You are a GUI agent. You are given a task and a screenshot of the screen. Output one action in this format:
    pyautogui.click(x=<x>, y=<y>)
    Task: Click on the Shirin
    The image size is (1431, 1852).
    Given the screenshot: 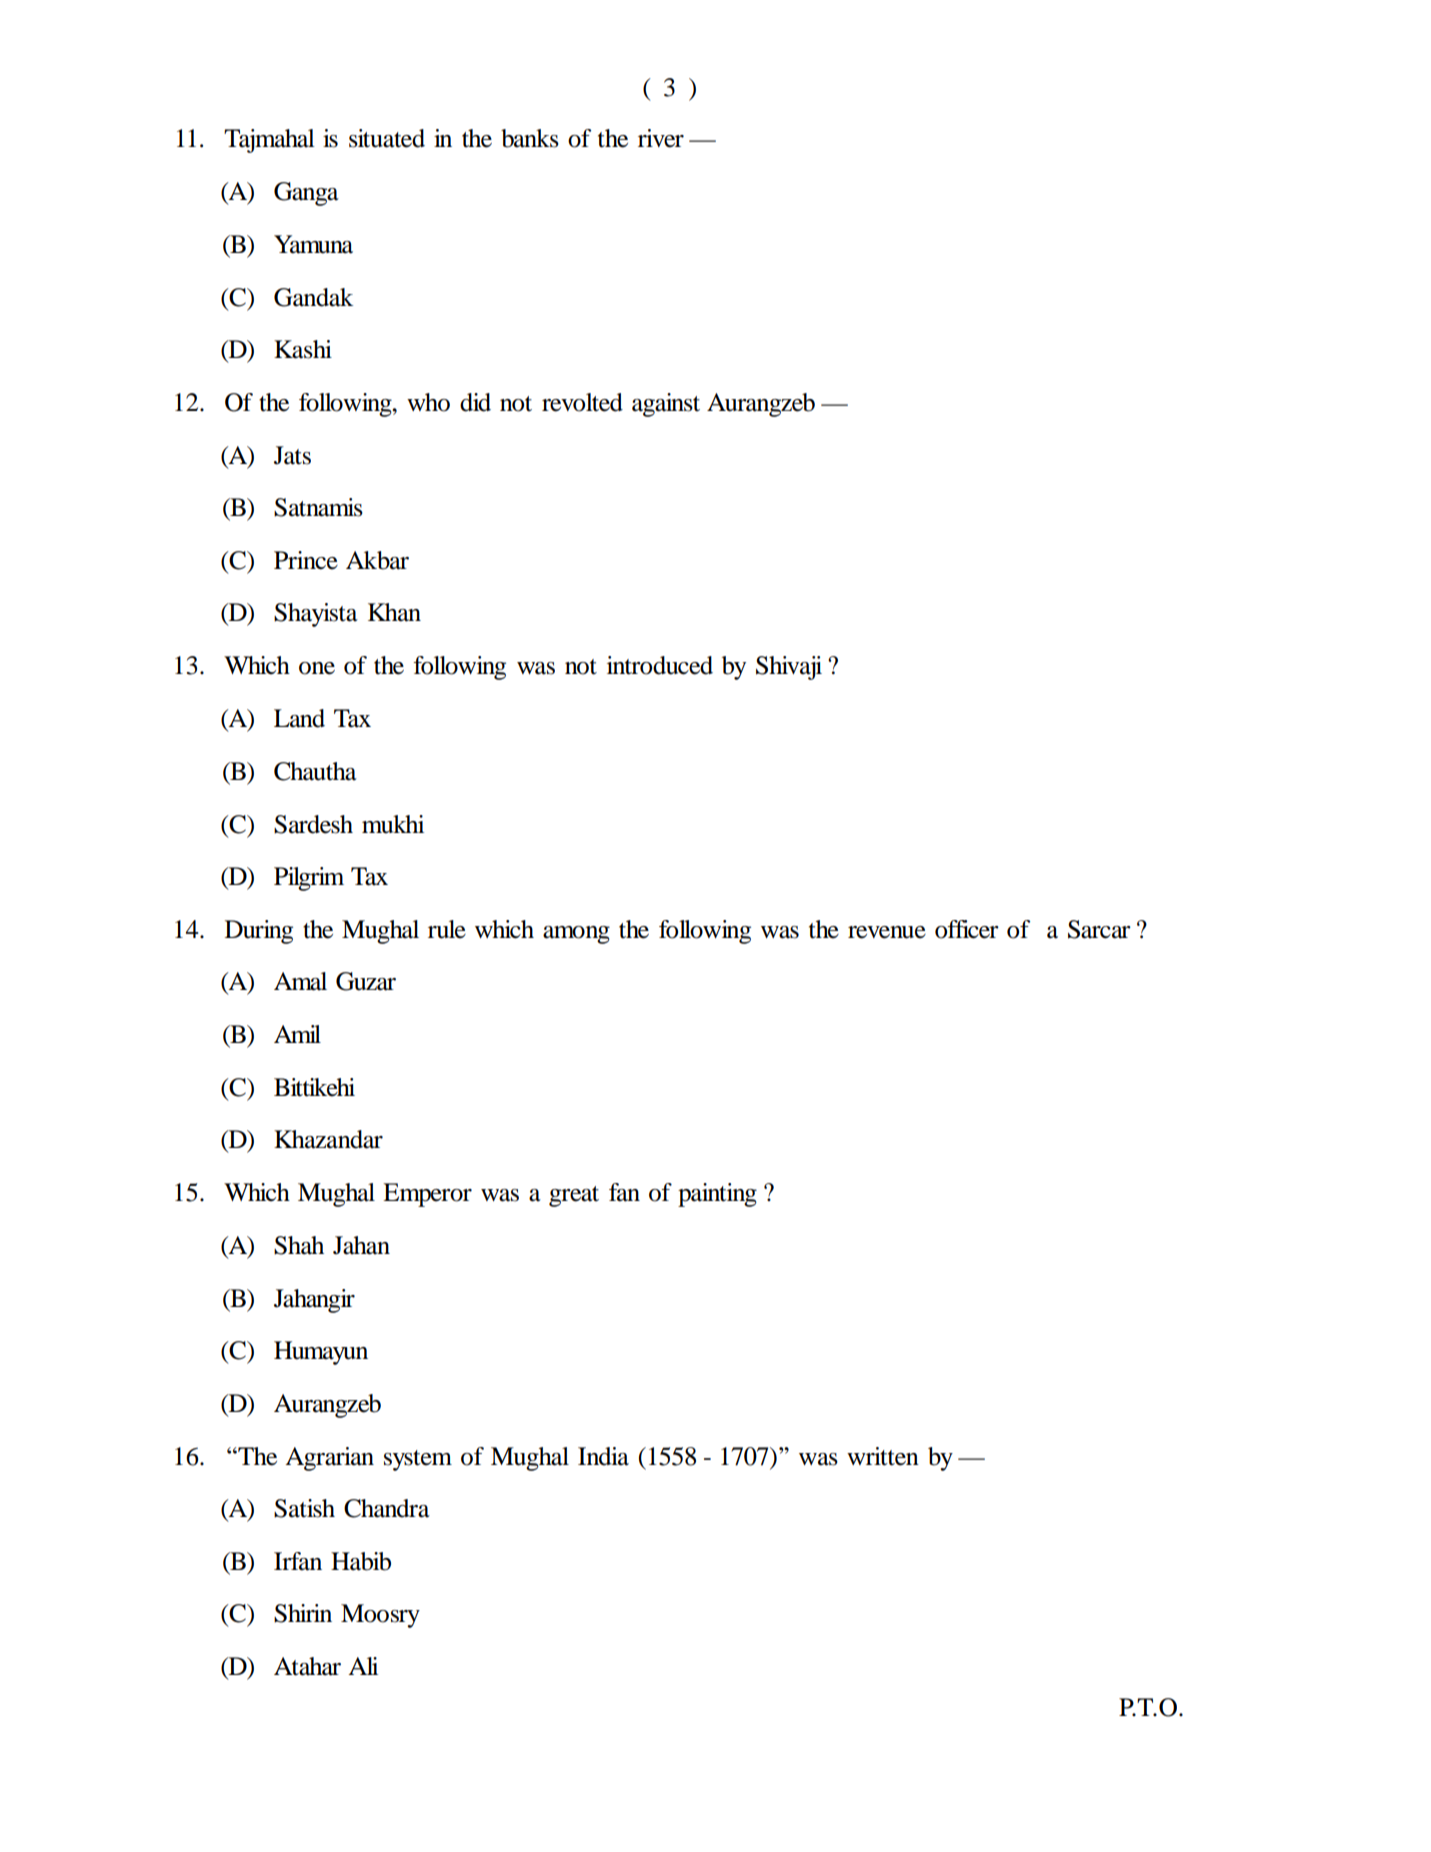 What is the action you would take?
    pyautogui.click(x=303, y=1613)
